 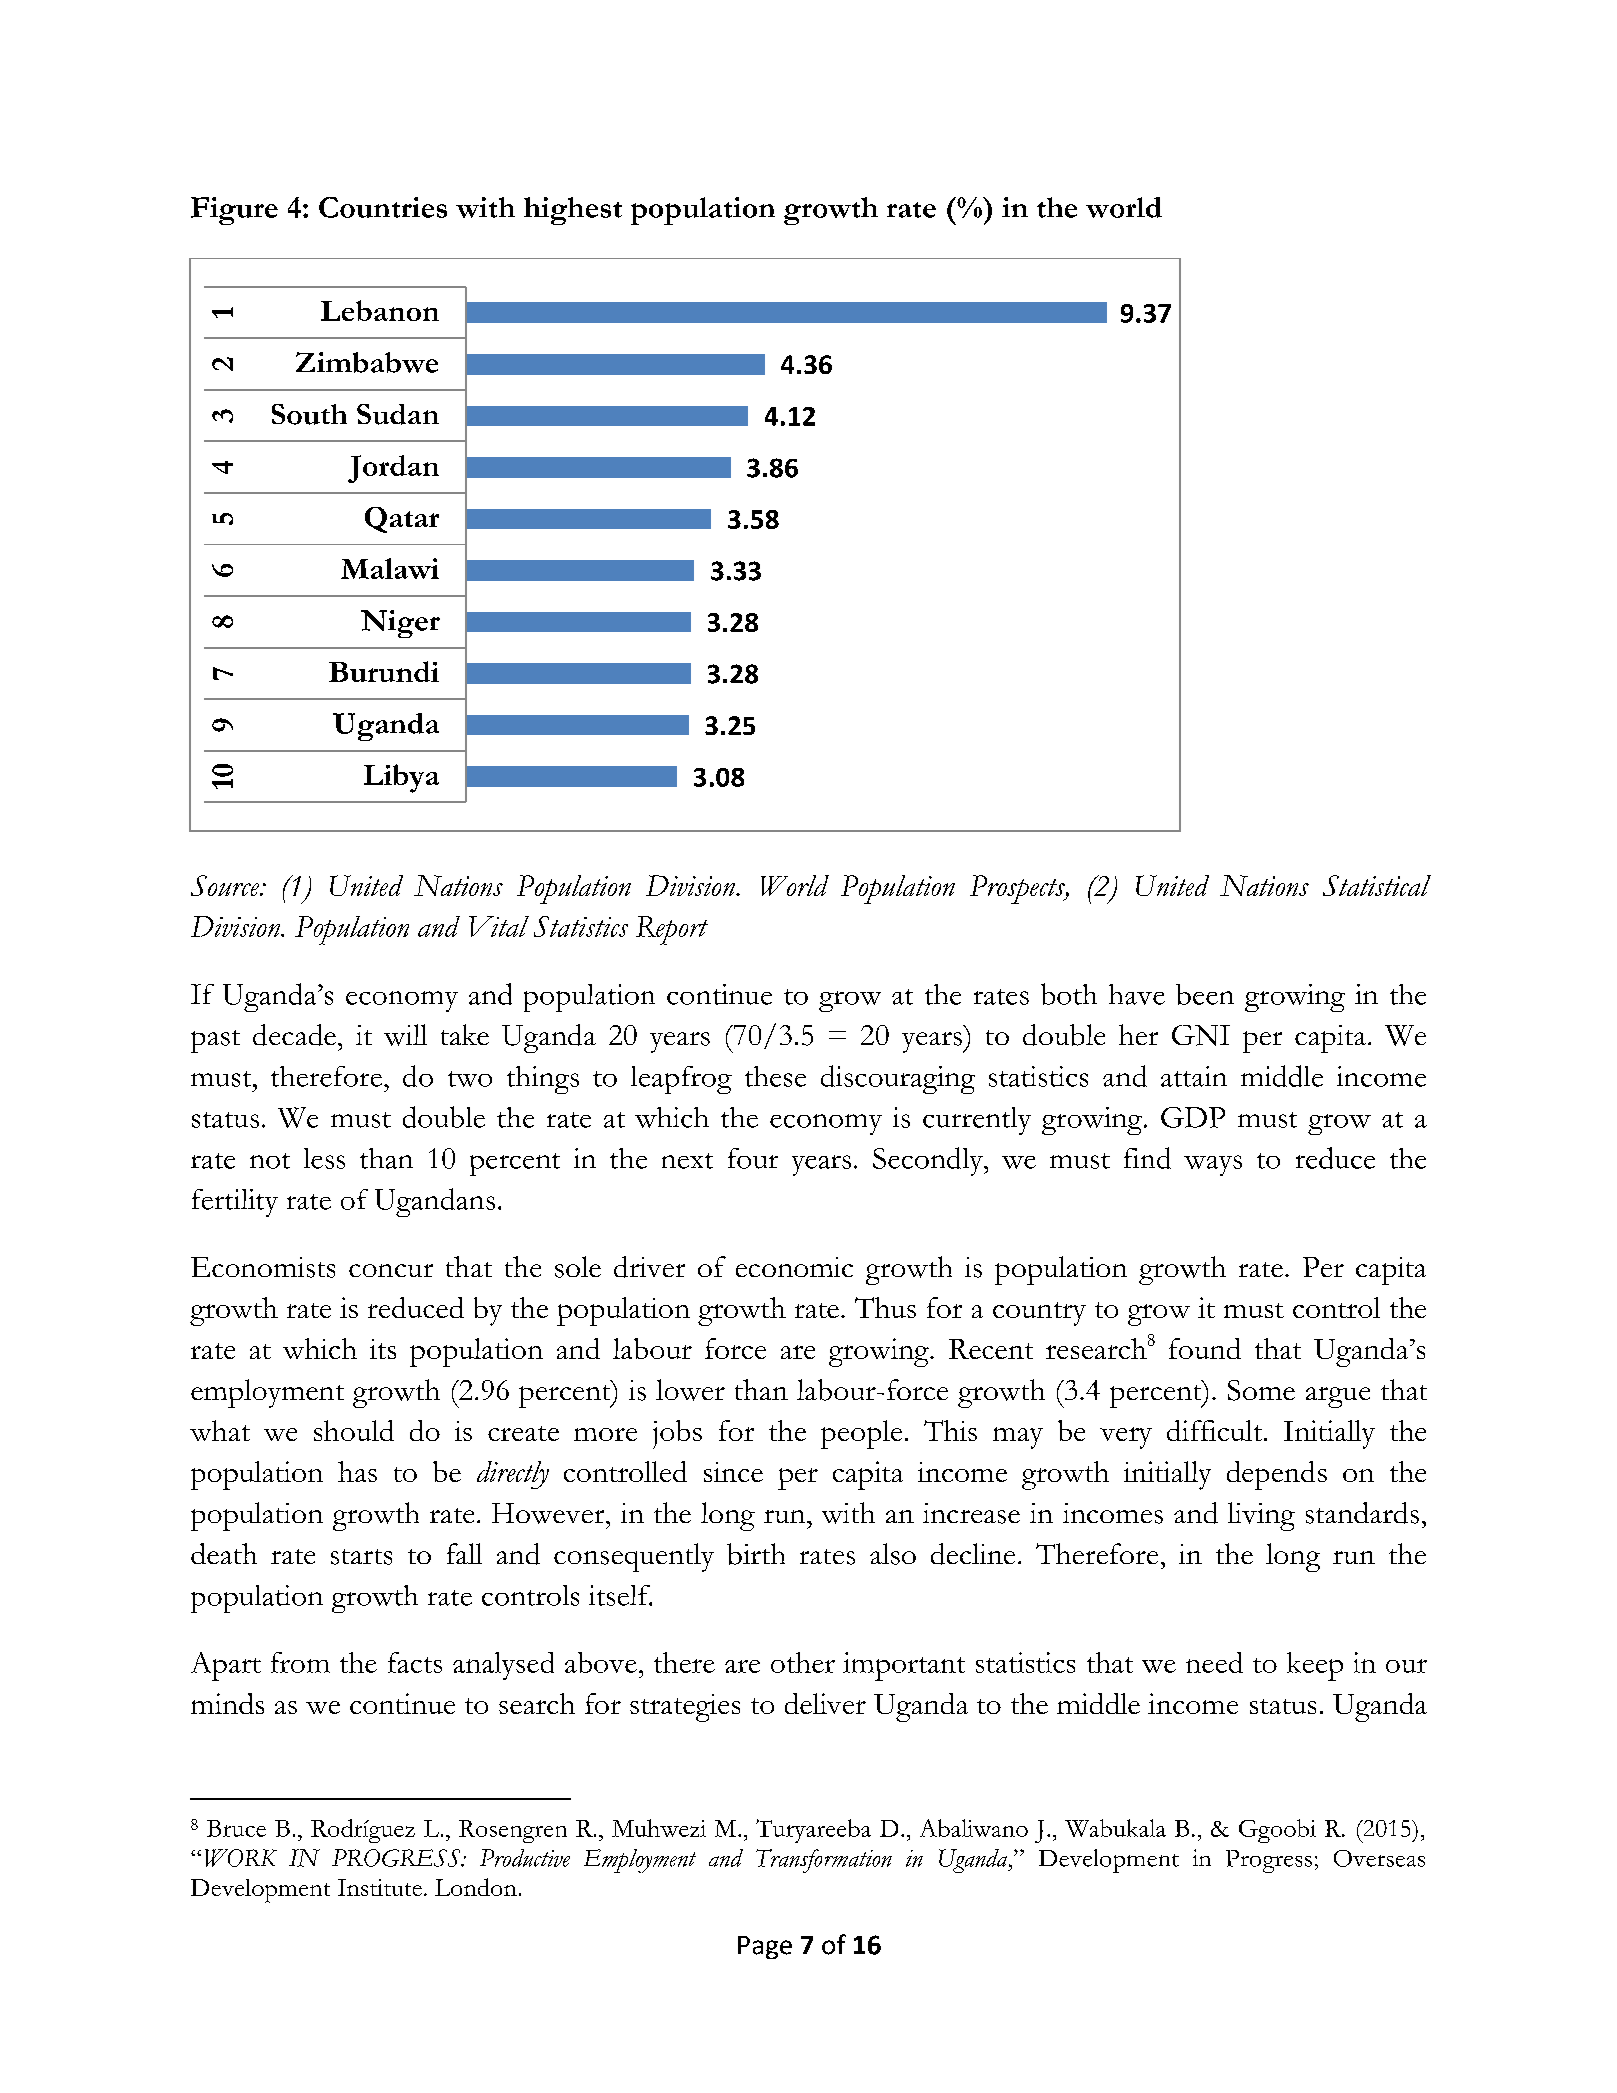 I want to click on highest, so click(x=573, y=211).
